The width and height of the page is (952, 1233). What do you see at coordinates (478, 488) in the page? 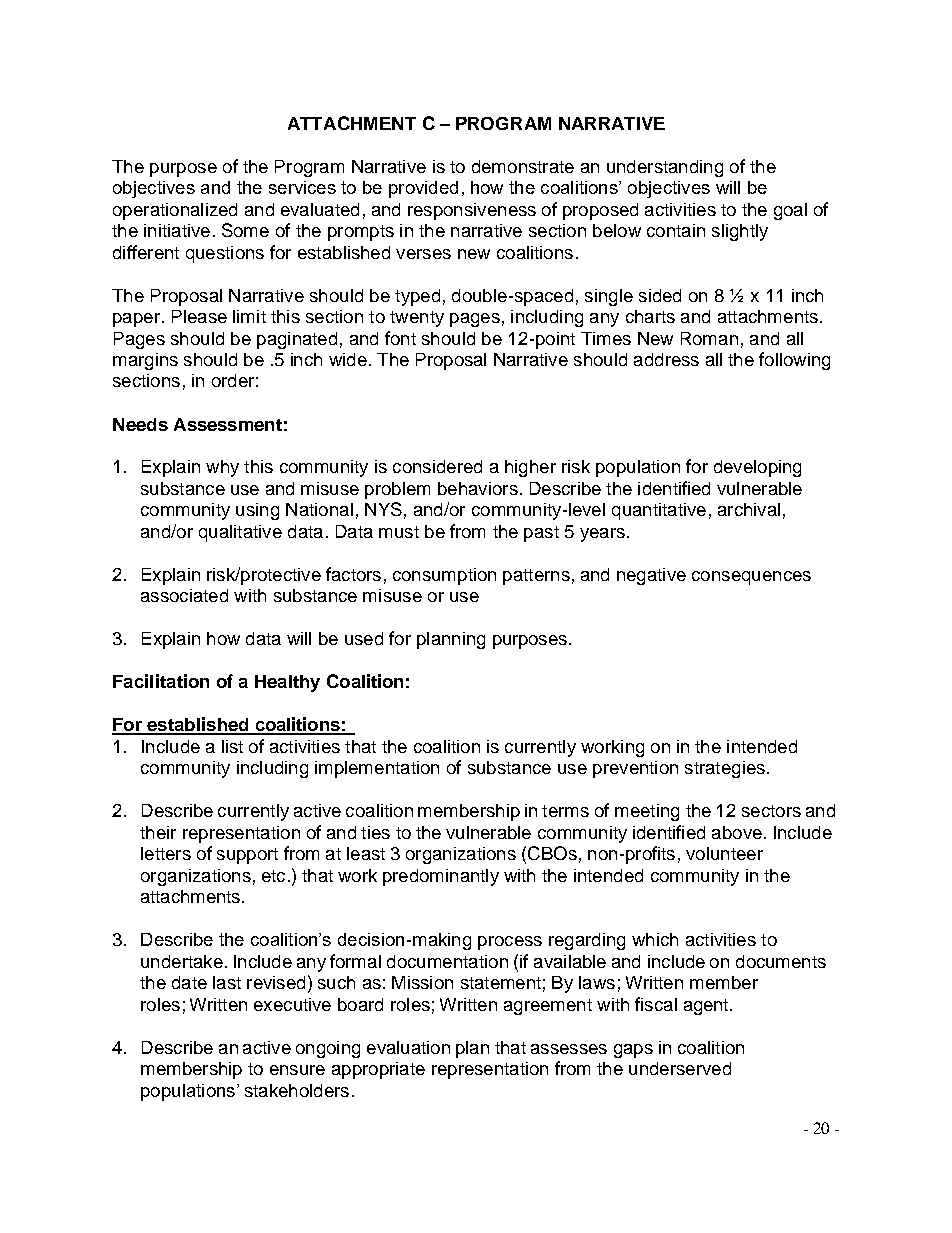
I see `behaviors` at bounding box center [478, 488].
